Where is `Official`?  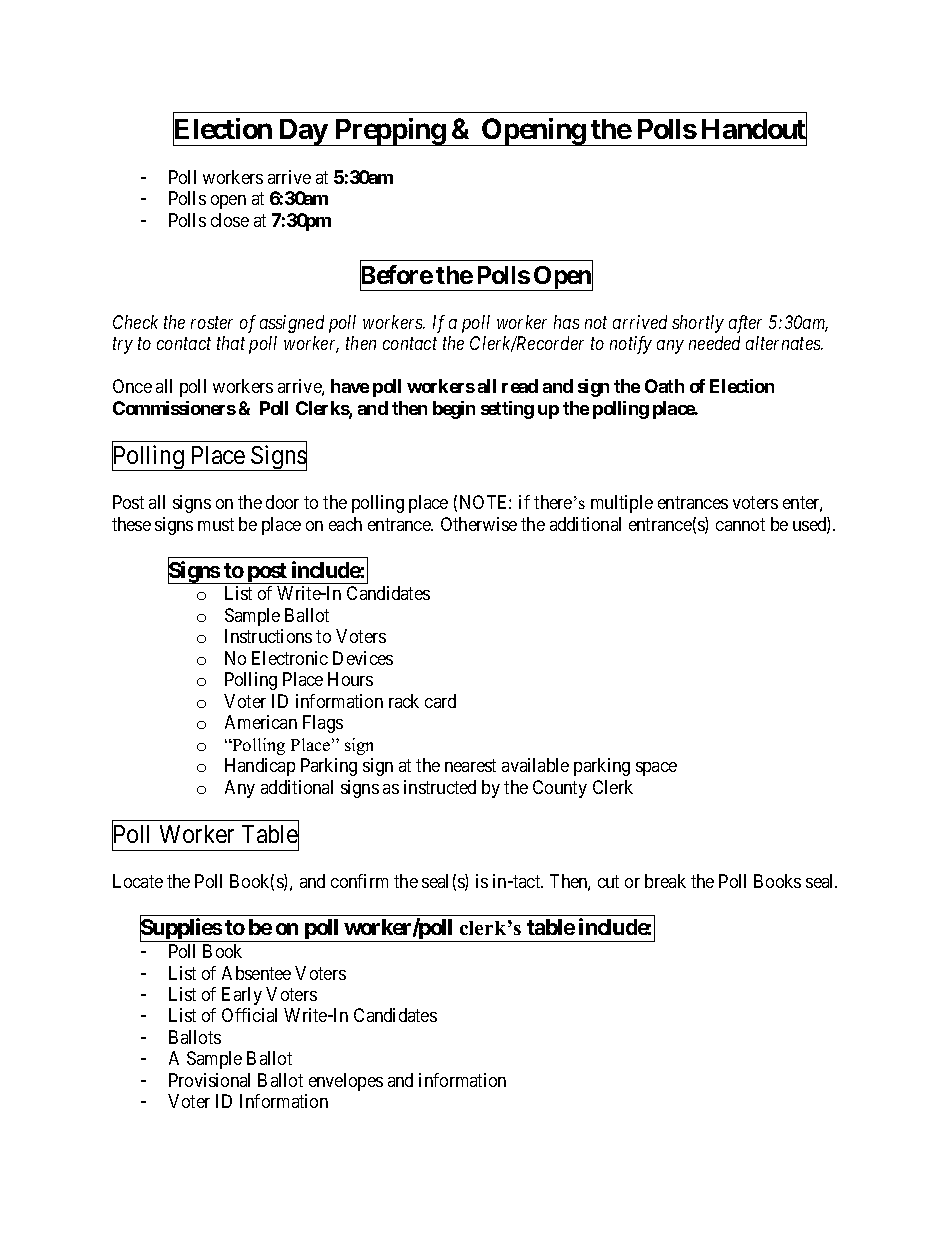 Official is located at coordinates (249, 1015).
